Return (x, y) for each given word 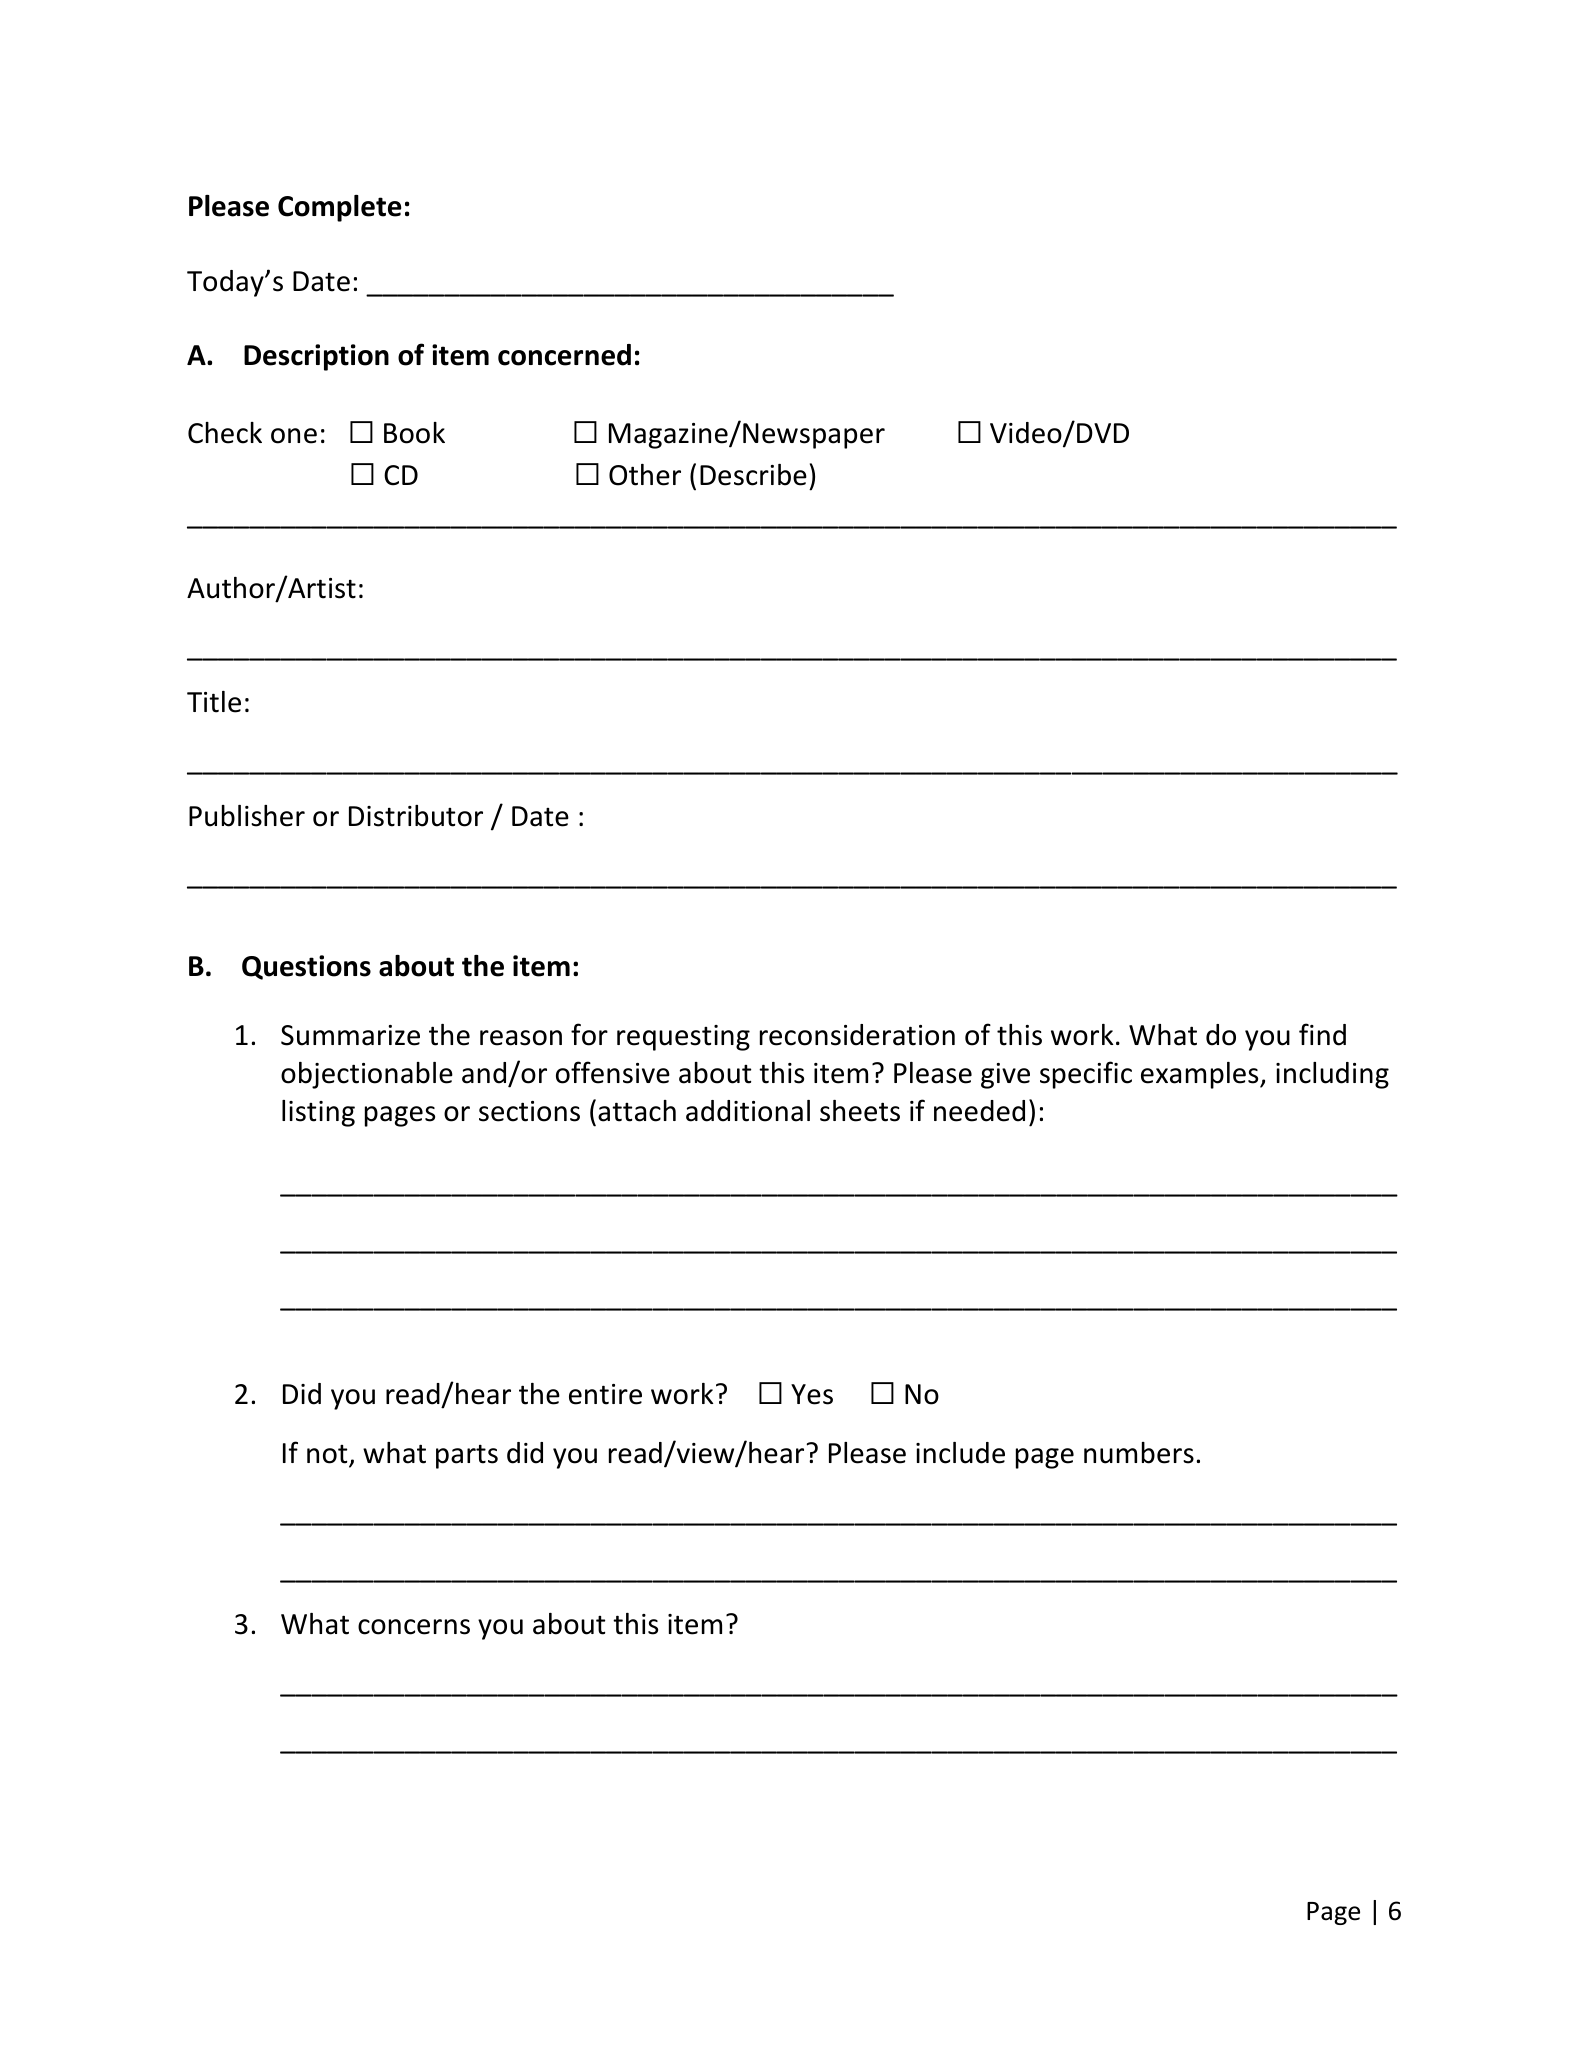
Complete (339, 208)
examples (1201, 1075)
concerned (564, 355)
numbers (1139, 1453)
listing (318, 1113)
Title (214, 702)
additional (748, 1111)
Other (645, 475)
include (960, 1453)
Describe (753, 475)
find (1322, 1034)
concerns (414, 1627)
